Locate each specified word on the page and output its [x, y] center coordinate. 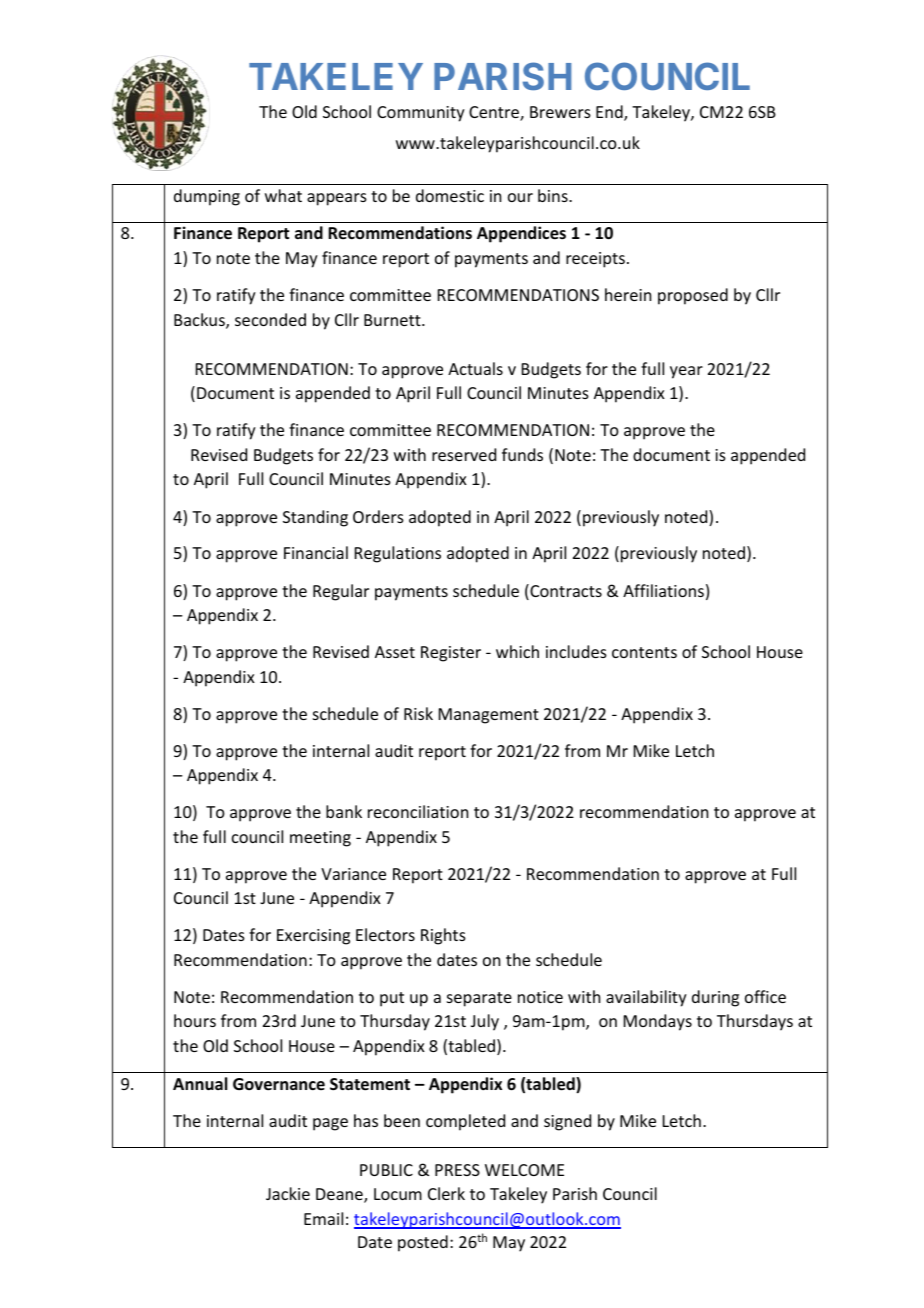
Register [451, 654]
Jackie [288, 1193]
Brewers [560, 112]
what [283, 195]
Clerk [446, 1193]
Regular [341, 592]
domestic [450, 195]
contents [644, 652]
